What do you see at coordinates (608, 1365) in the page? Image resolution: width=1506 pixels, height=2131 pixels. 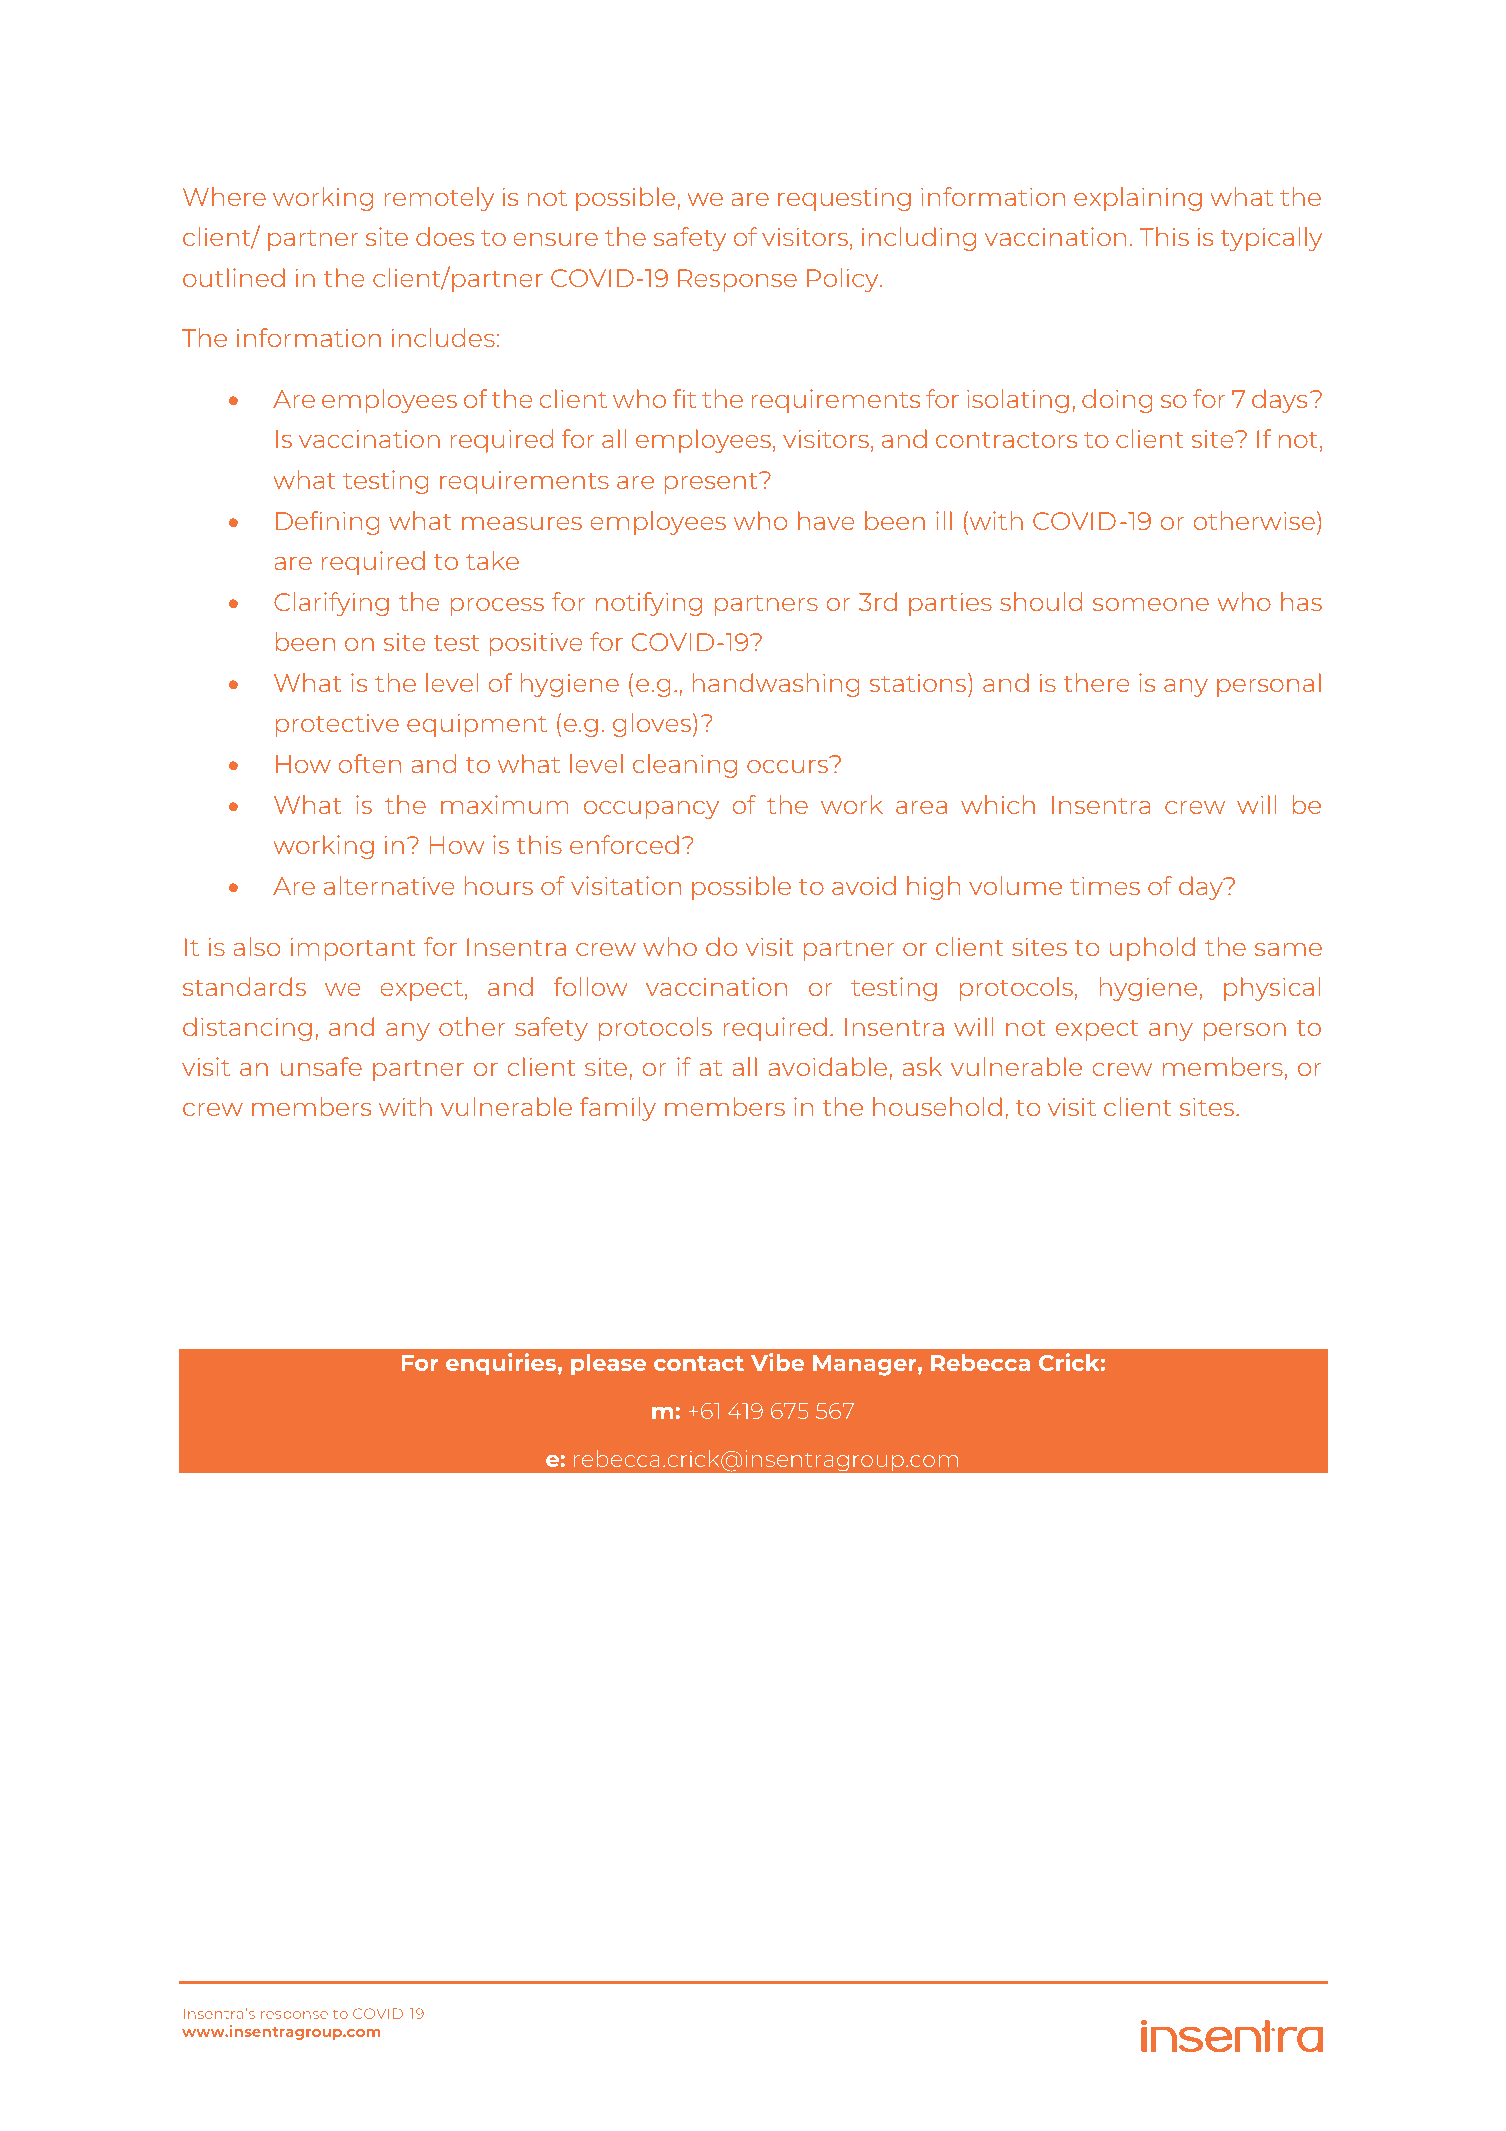 I see `please` at bounding box center [608, 1365].
